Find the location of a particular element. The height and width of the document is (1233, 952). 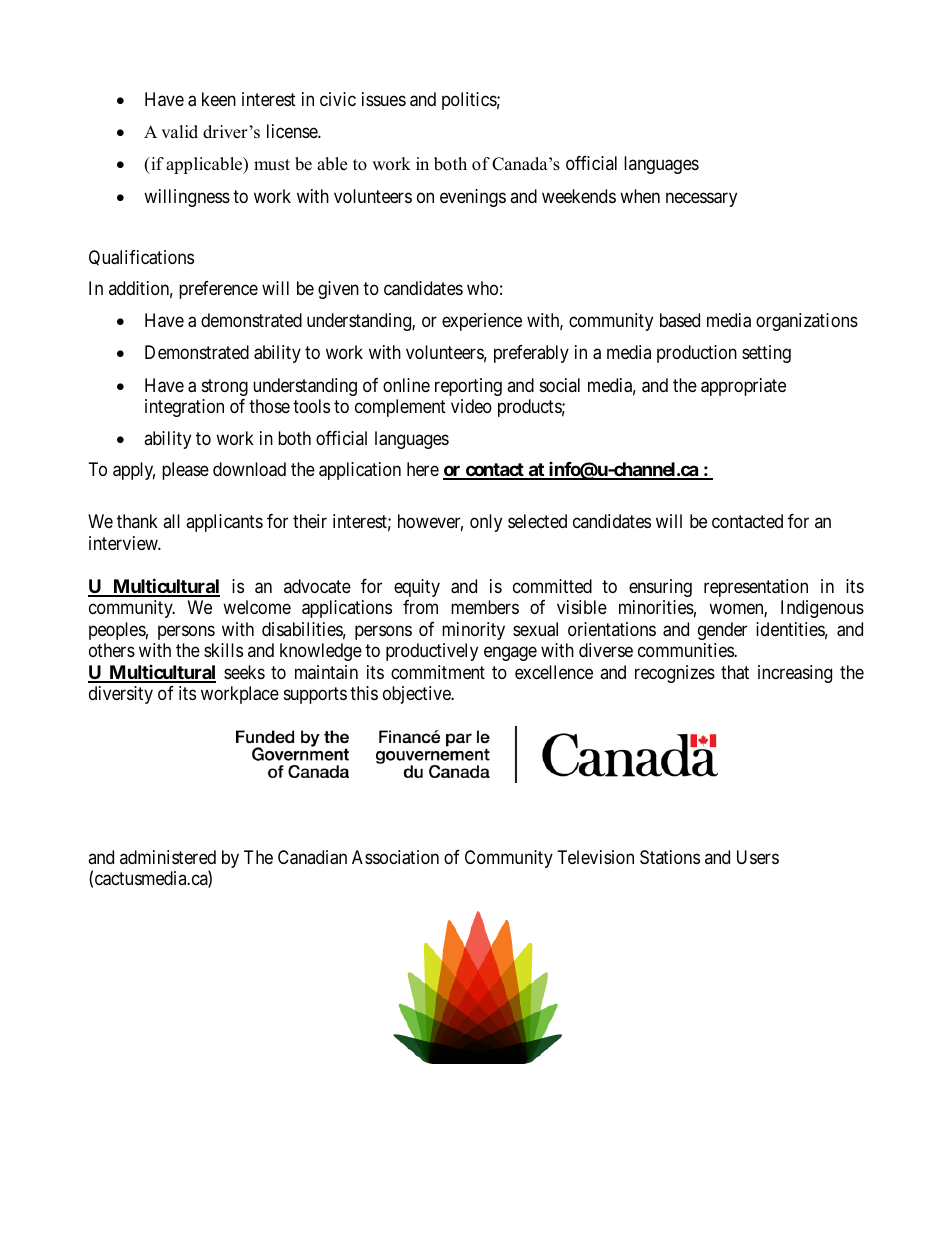

necessary is located at coordinates (701, 199).
